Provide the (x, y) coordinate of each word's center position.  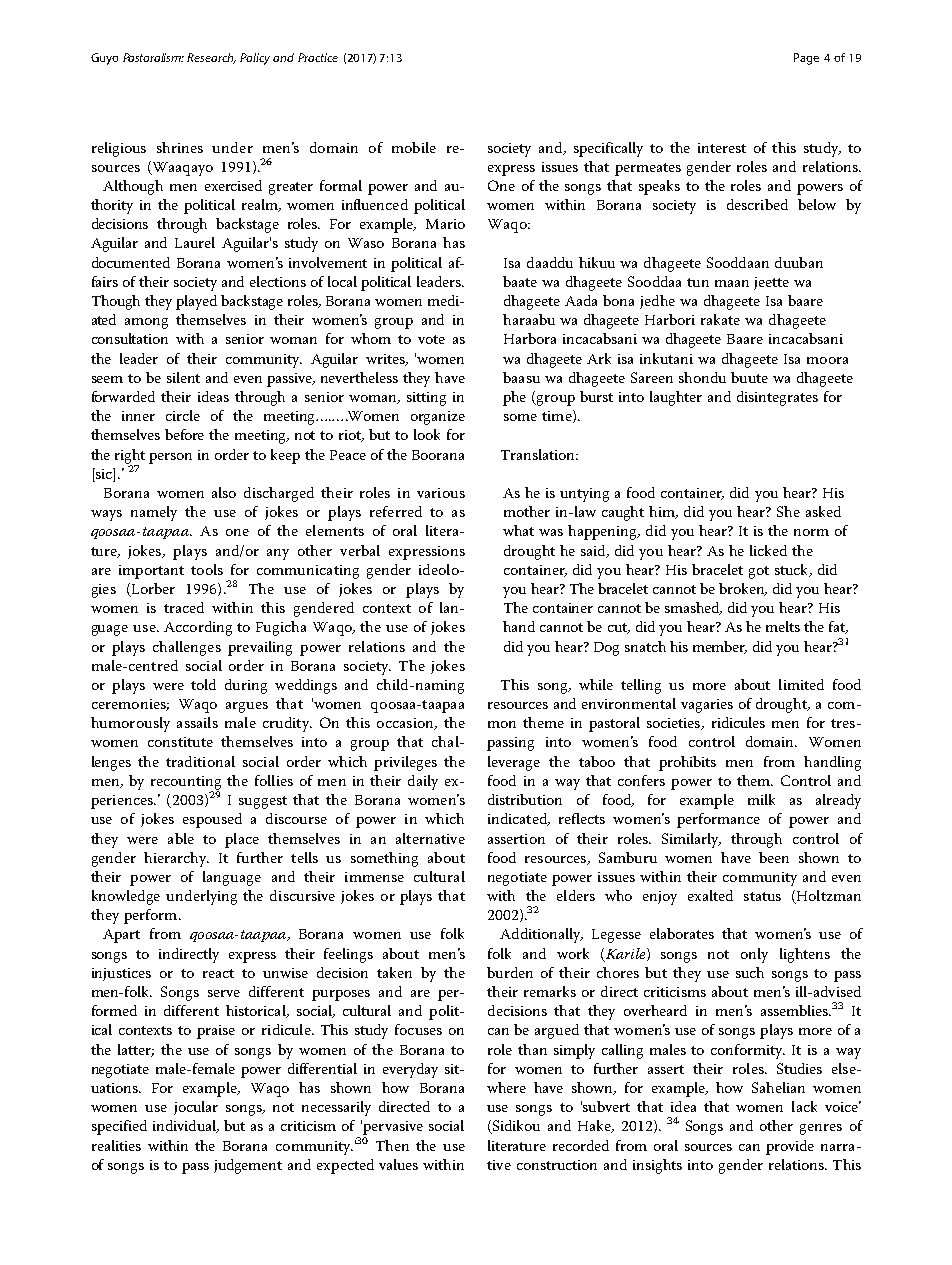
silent (183, 377)
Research (211, 58)
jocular (196, 1108)
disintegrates (777, 398)
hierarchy (176, 859)
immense (374, 877)
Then (392, 1145)
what (518, 530)
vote (431, 339)
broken (743, 589)
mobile (414, 147)
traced (184, 607)
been (774, 857)
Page (806, 59)
